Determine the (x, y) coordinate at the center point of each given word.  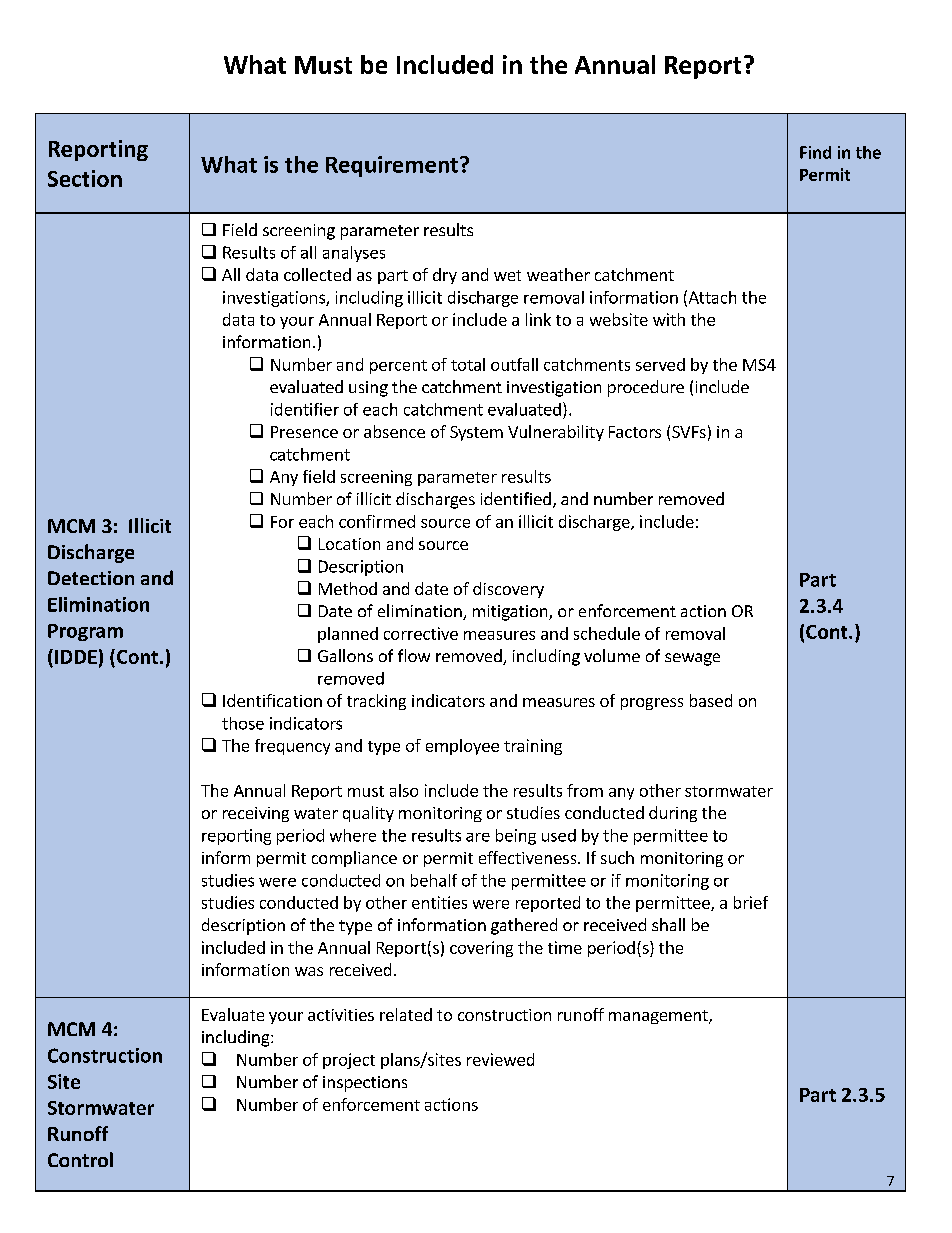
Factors (635, 432)
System (476, 433)
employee (462, 747)
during (673, 814)
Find (815, 152)
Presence (304, 432)
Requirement (392, 166)
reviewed (500, 1059)
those (243, 723)
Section (85, 178)
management (659, 1017)
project (349, 1061)
